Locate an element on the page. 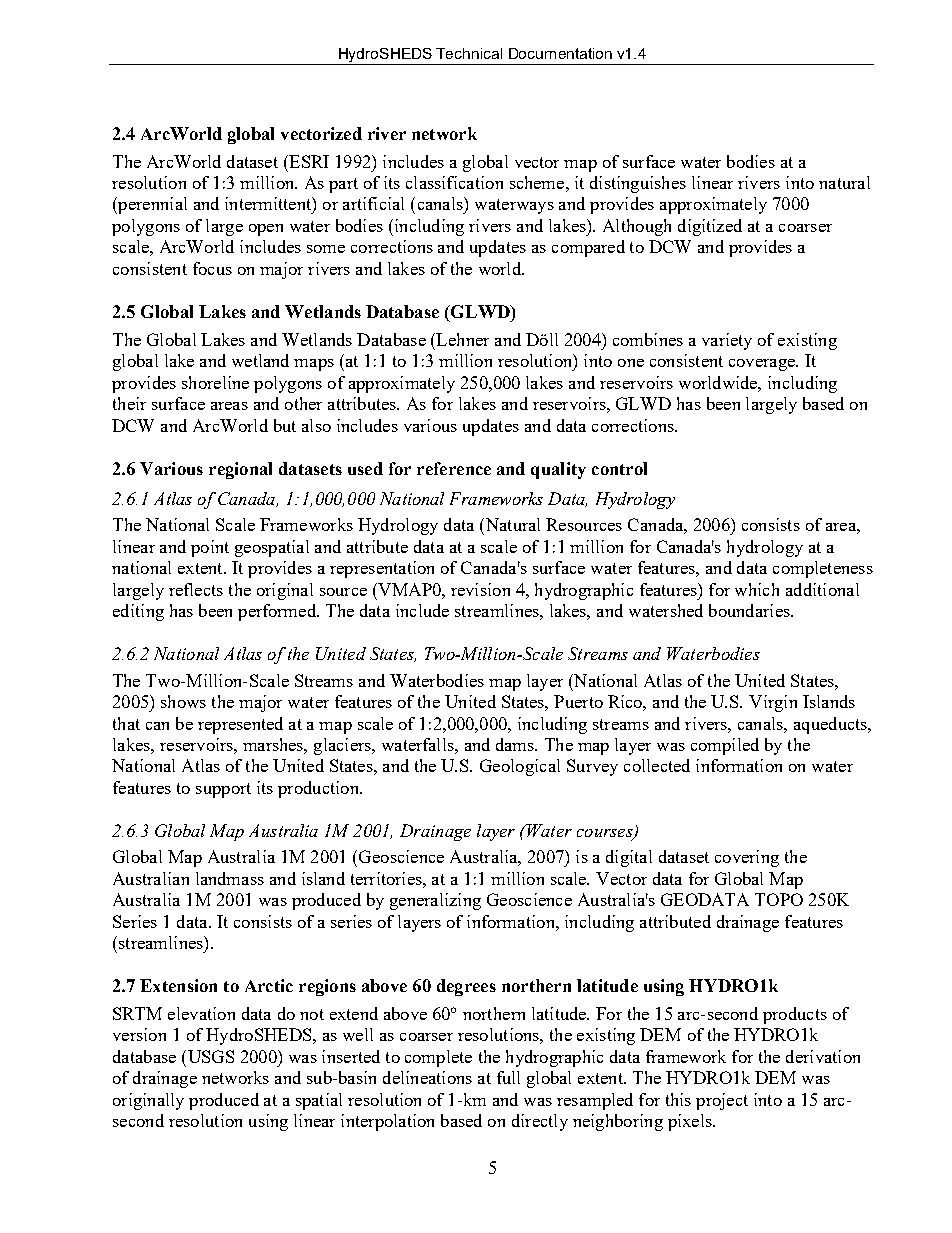 This document has width=952, height=1233. shoreline is located at coordinates (215, 382).
